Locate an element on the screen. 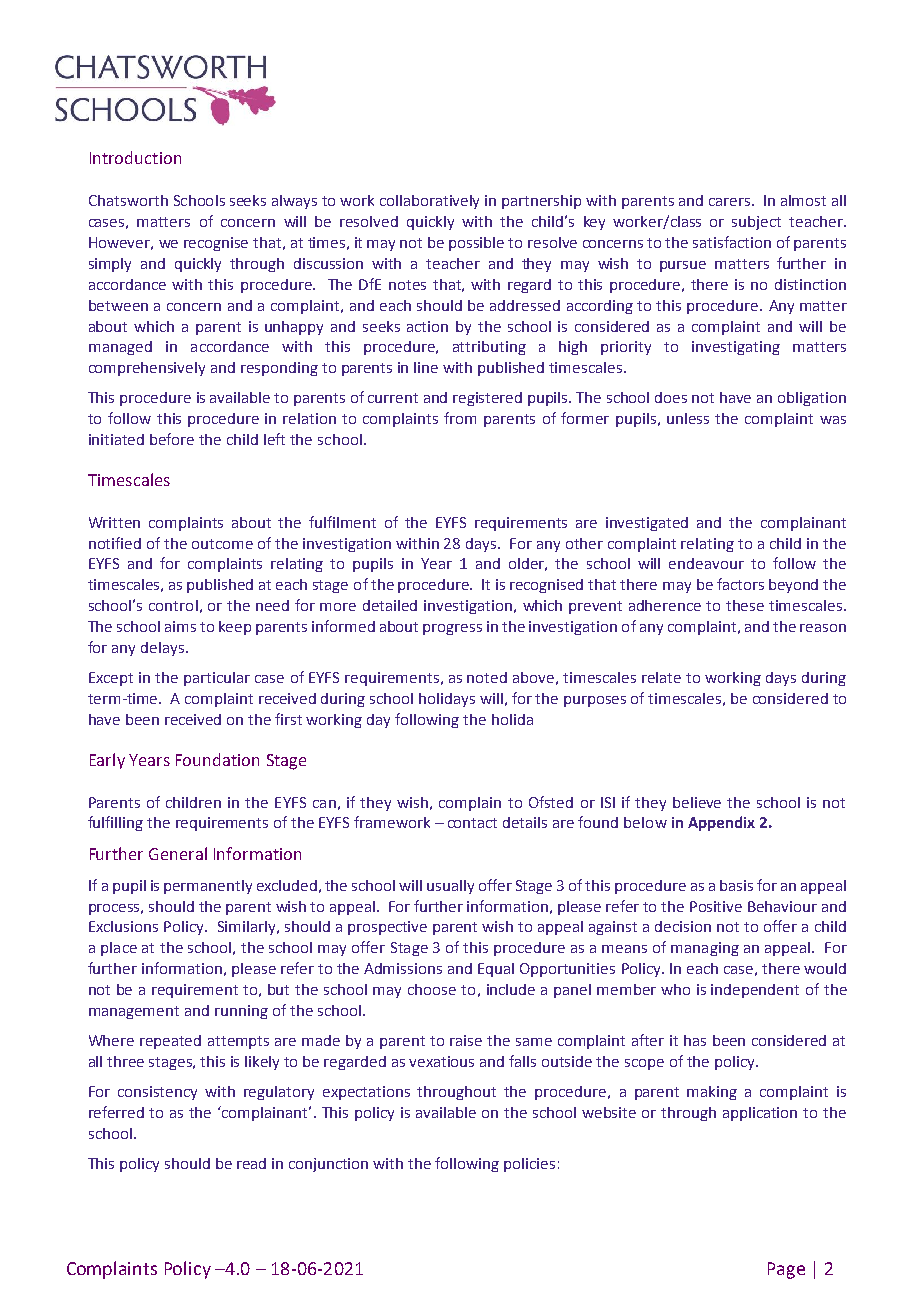 Image resolution: width=924 pixels, height=1308 pixels. contact is located at coordinates (472, 823).
